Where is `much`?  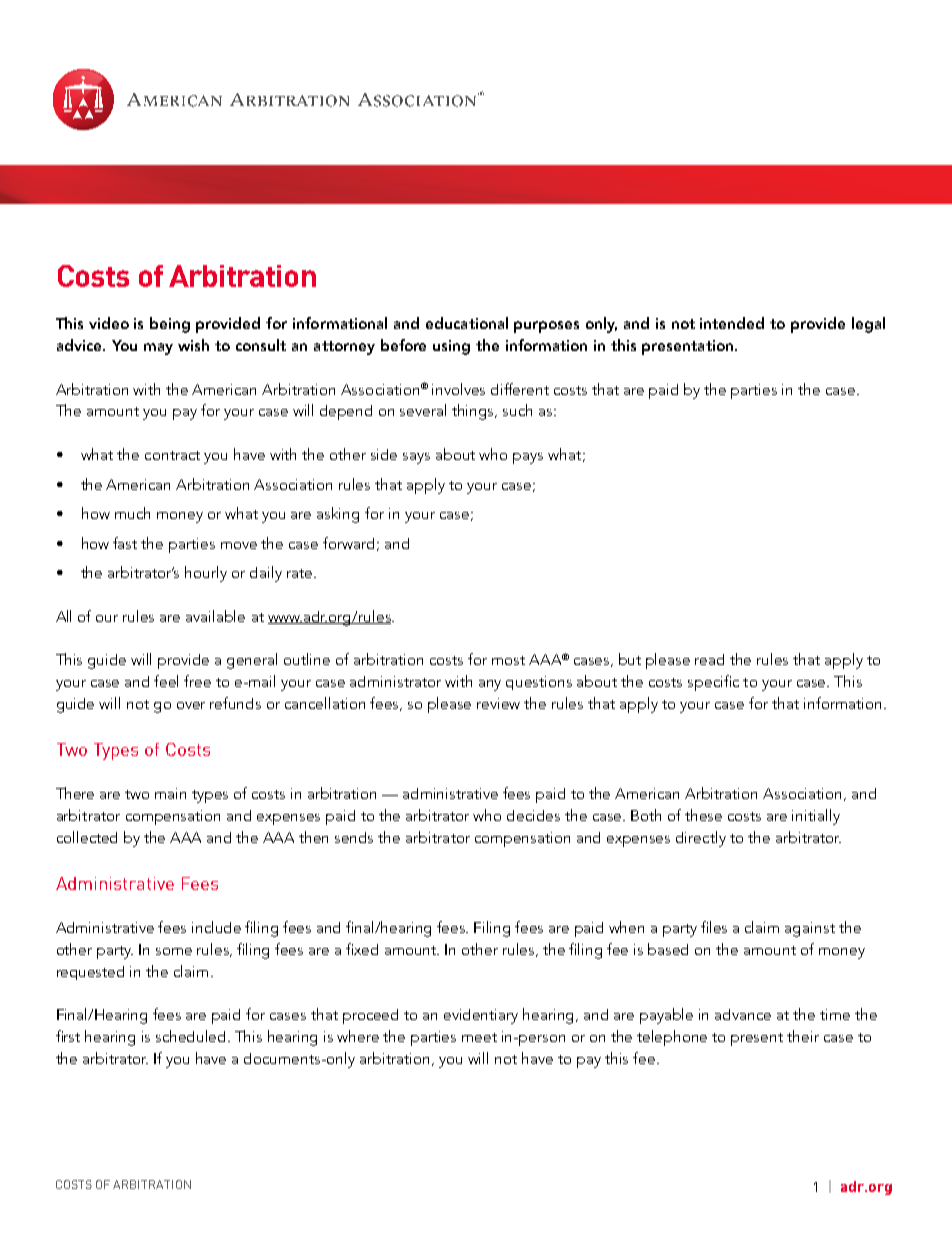
much is located at coordinates (132, 513).
